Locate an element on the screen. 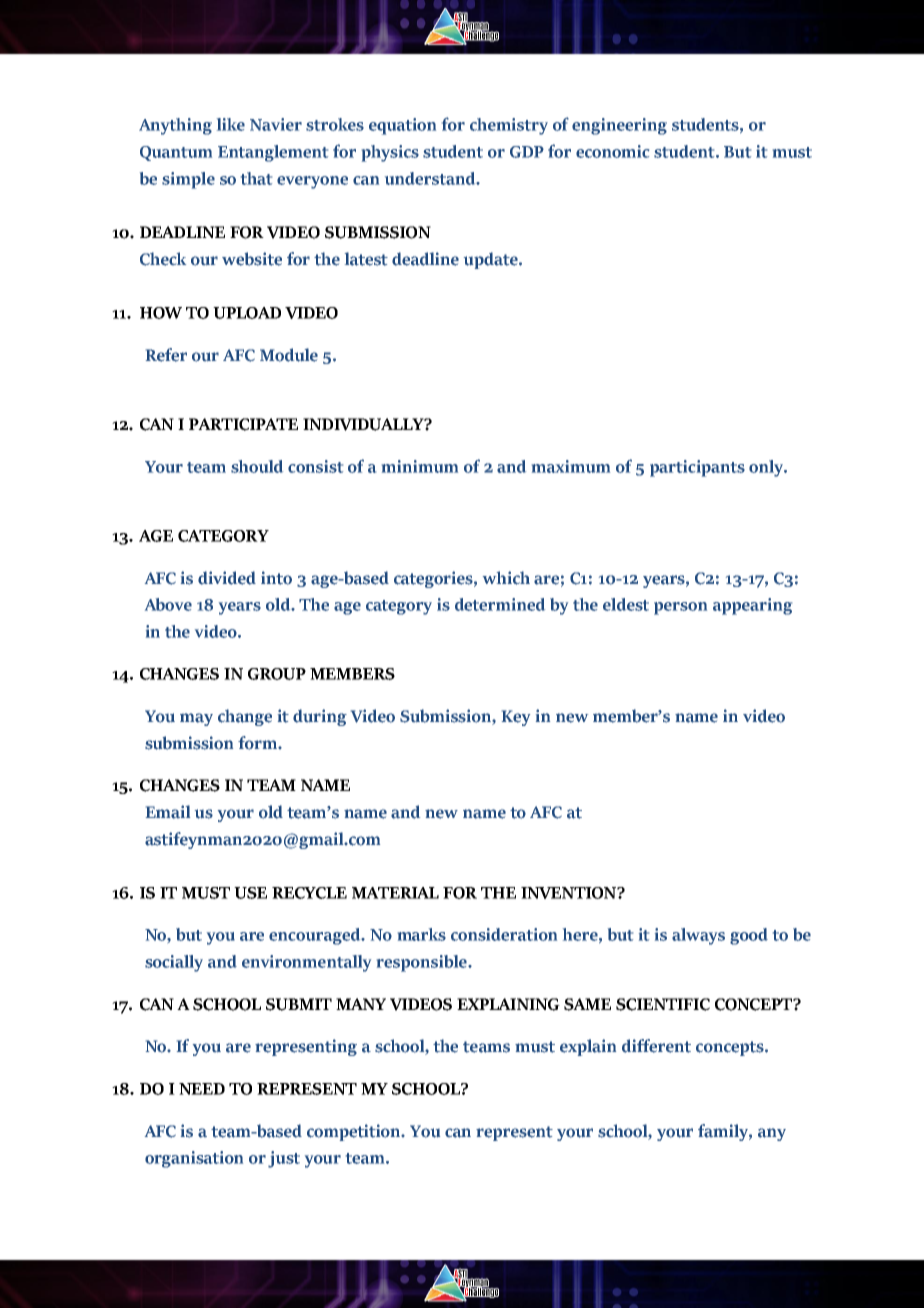  determined is located at coordinates (500, 604).
